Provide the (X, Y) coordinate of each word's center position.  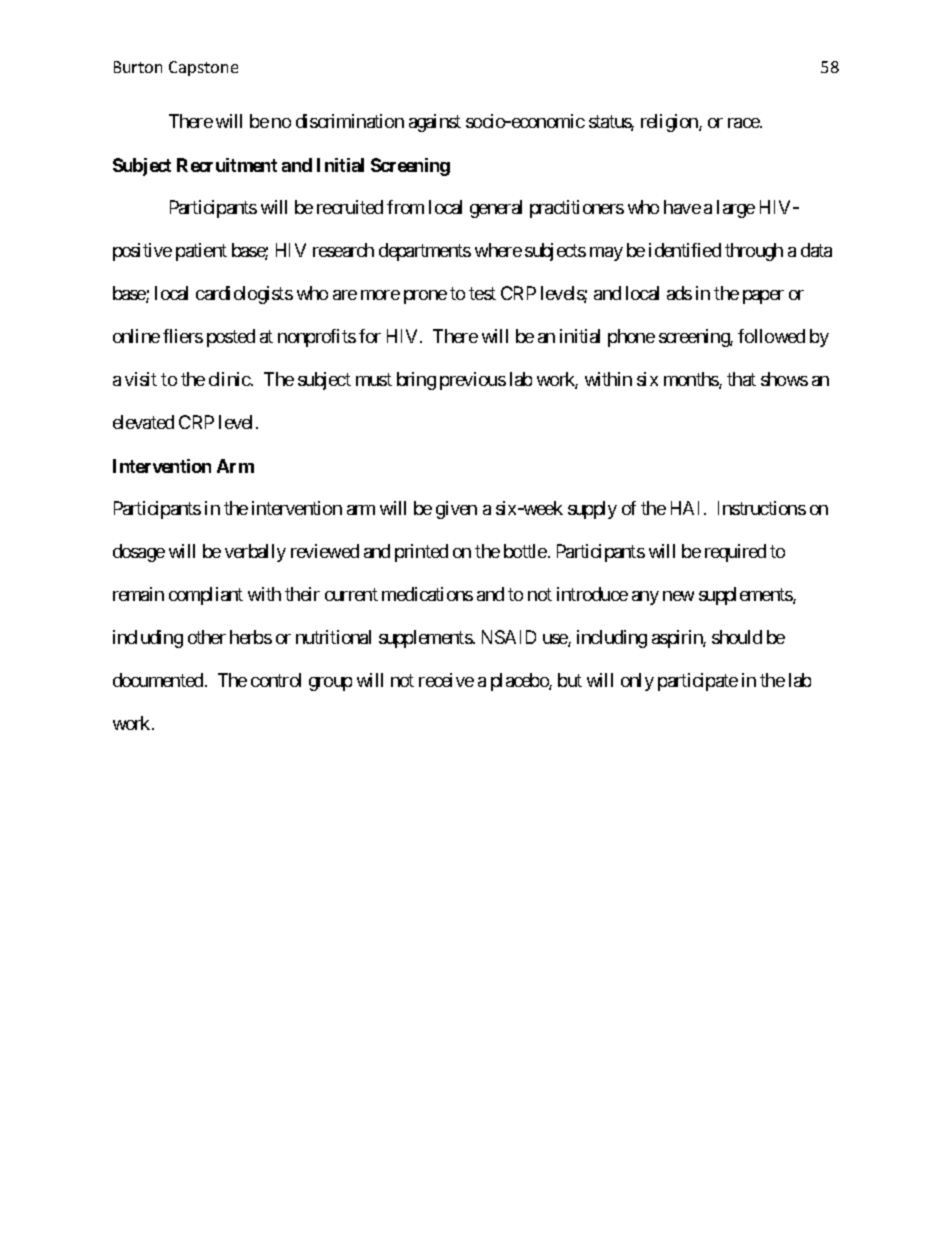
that (741, 379)
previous (473, 381)
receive (446, 680)
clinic (230, 379)
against (435, 123)
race (744, 123)
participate (698, 682)
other (207, 637)
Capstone (203, 68)
